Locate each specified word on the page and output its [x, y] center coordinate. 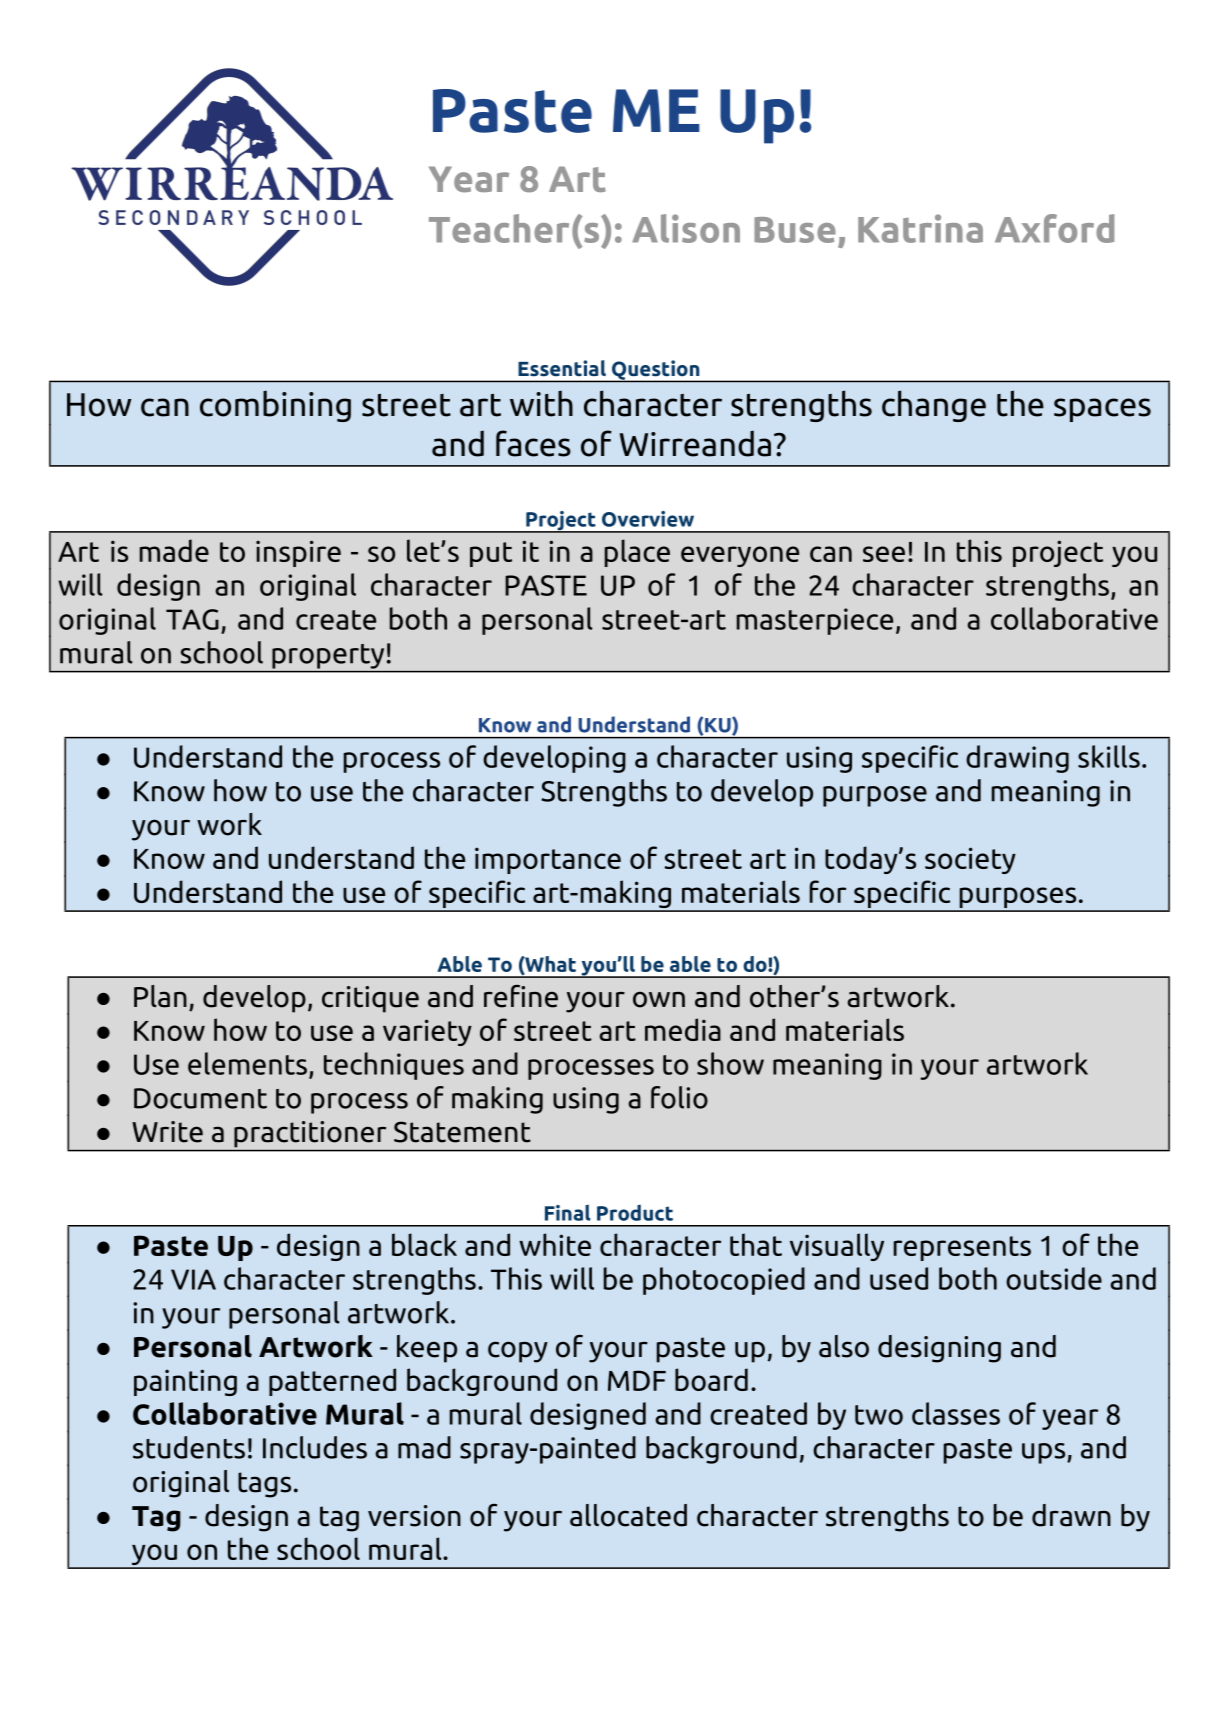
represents [962, 1248]
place [637, 553]
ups [1045, 1453]
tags [264, 1485]
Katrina [920, 228]
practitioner [310, 1134]
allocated [628, 1515]
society [970, 860]
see [884, 554]
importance [548, 860]
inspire [298, 553]
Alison [686, 228]
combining [275, 406]
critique [370, 999]
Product [635, 1213]
